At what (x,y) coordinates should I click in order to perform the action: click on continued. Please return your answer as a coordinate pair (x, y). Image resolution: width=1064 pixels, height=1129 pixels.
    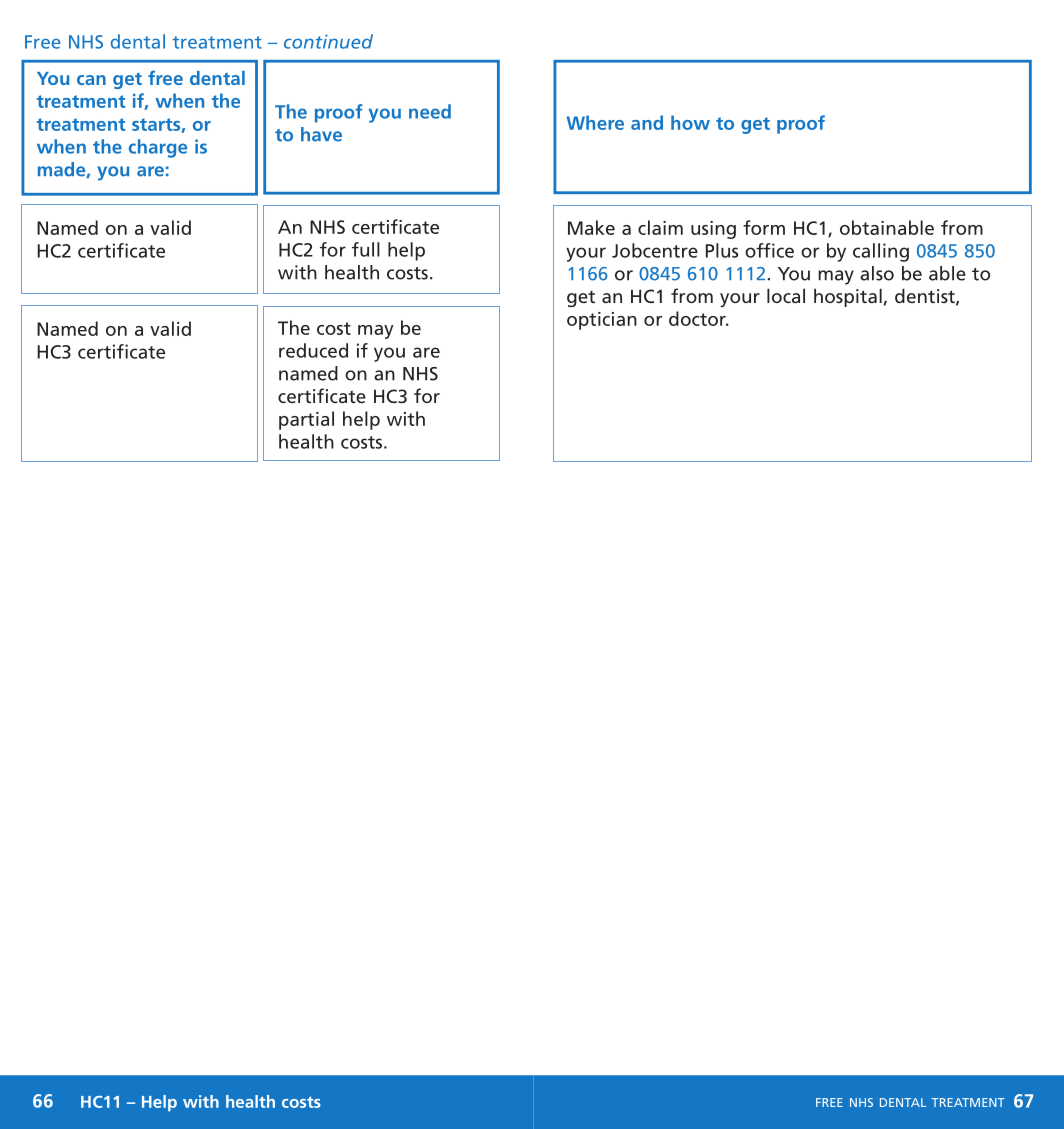
    Looking at the image, I should click on (328, 41).
